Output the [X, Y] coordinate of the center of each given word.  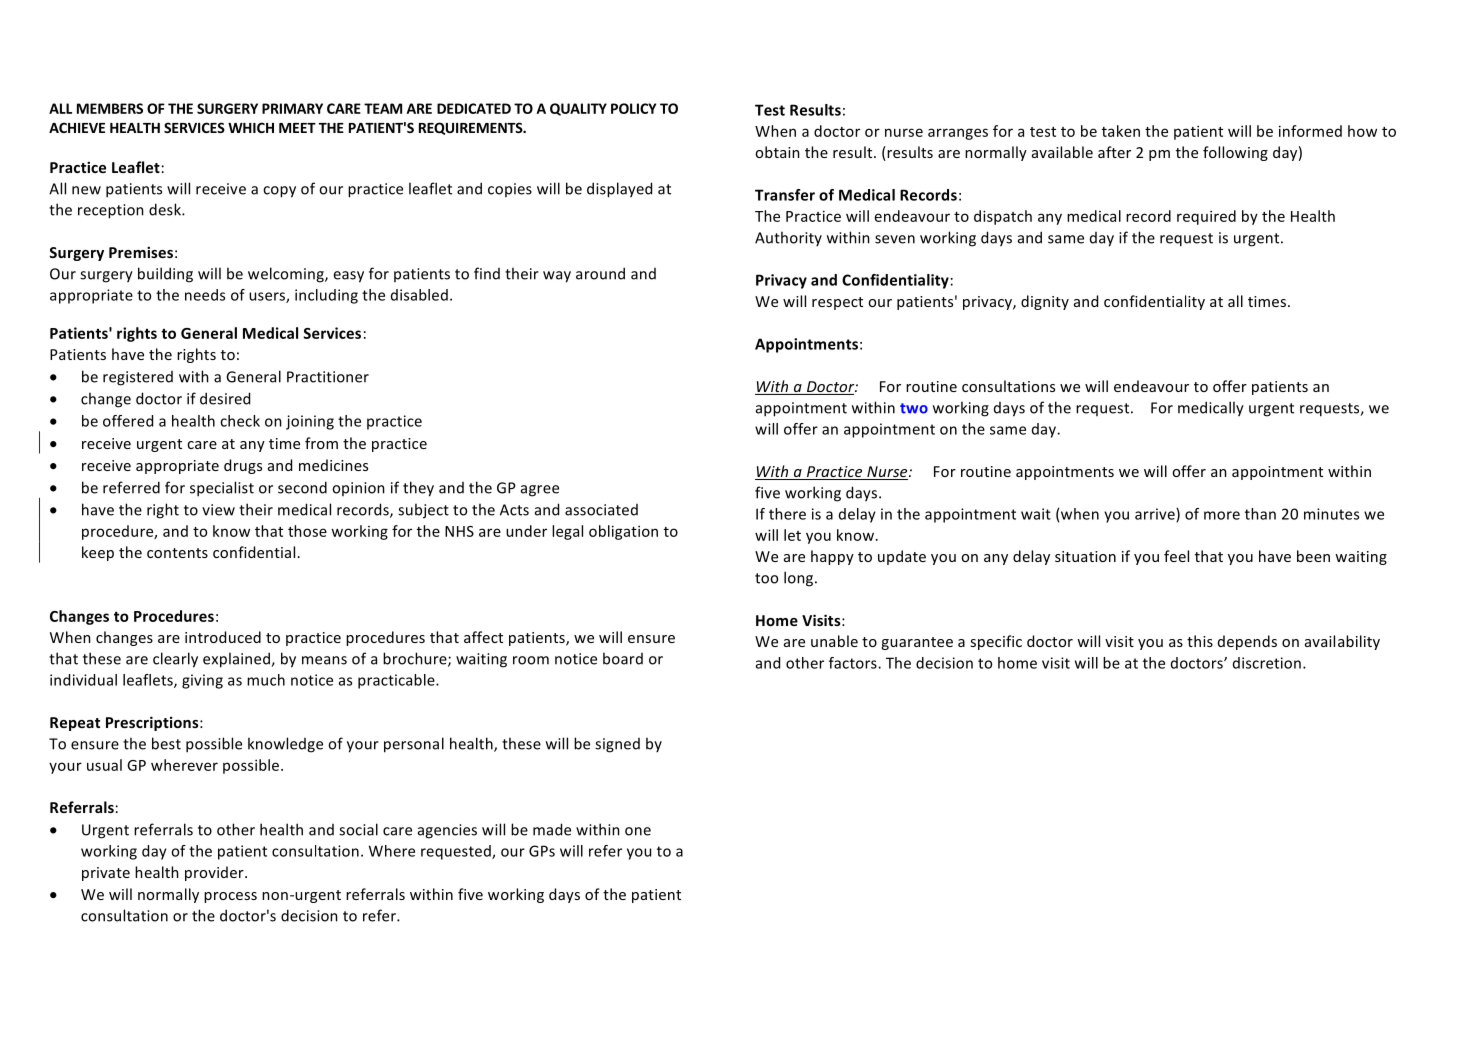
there [787, 514]
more [1222, 515]
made [552, 829]
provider [215, 873]
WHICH [251, 127]
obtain [777, 152]
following [1235, 153]
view [218, 510]
